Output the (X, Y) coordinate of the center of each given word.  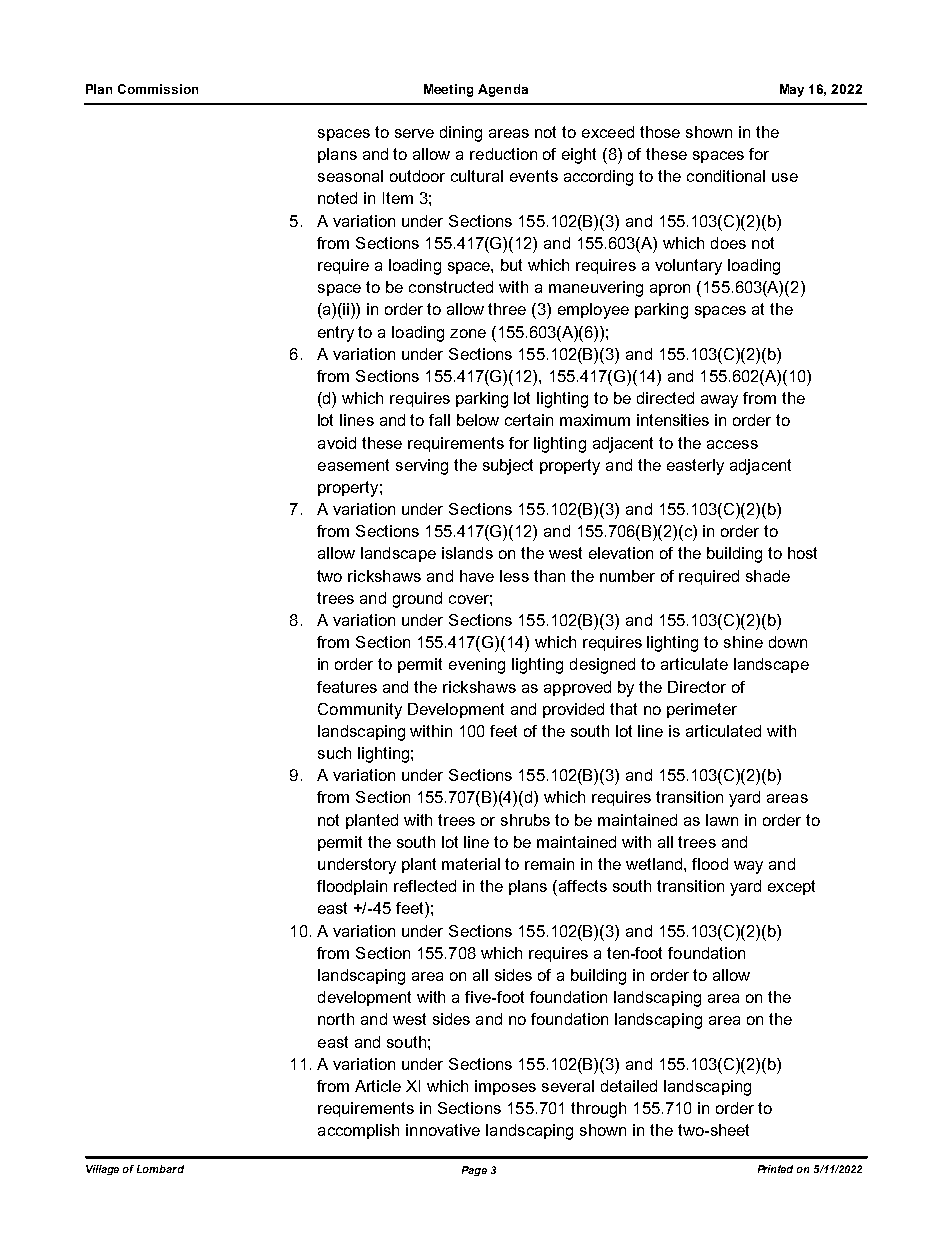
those (660, 132)
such (334, 753)
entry (336, 334)
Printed (775, 1169)
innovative (443, 1130)
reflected (425, 886)
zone (468, 333)
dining (461, 134)
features (347, 687)
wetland (655, 864)
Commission (158, 89)
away (719, 401)
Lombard (160, 1169)
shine (743, 642)
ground (417, 600)
